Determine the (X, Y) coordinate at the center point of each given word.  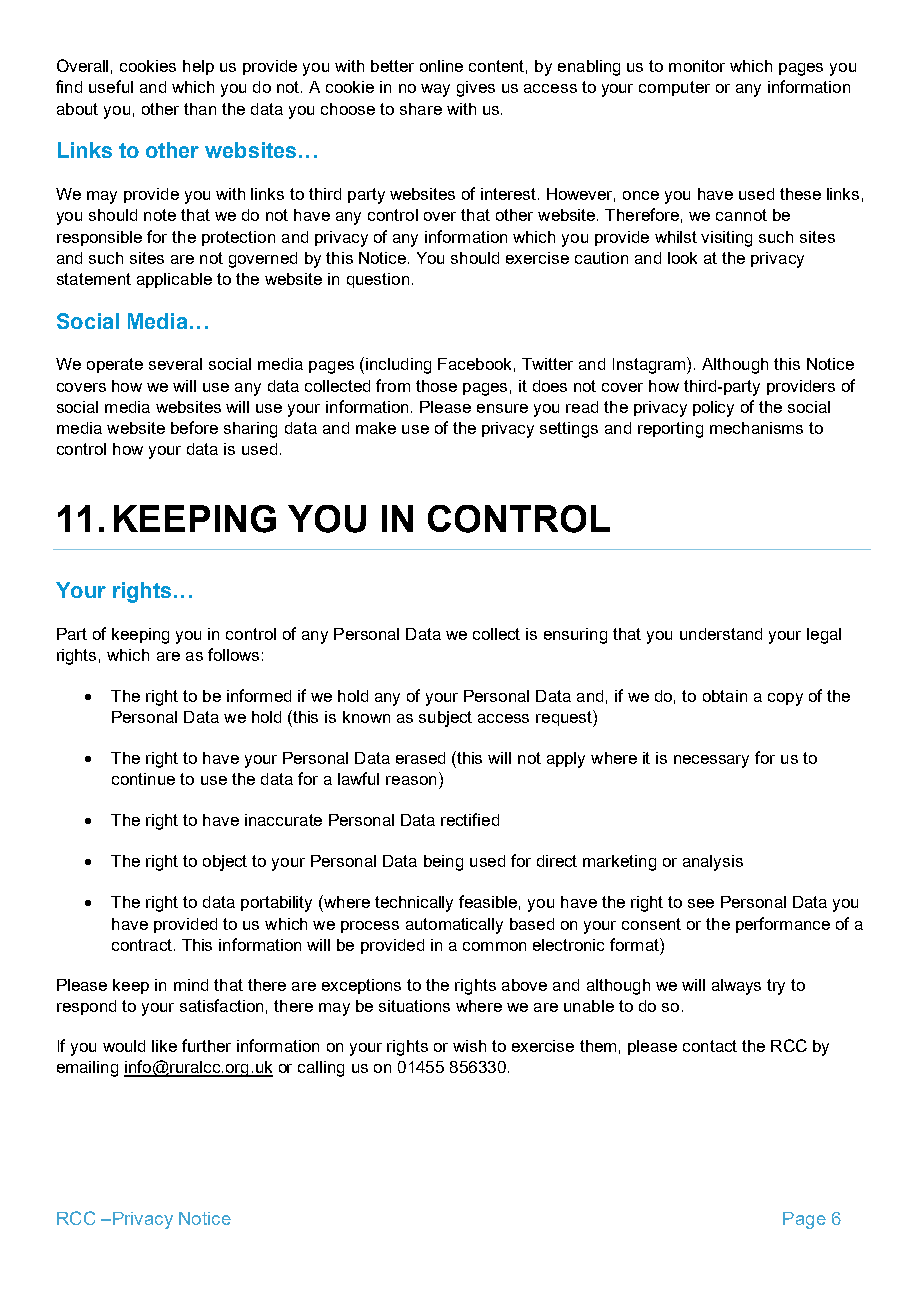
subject (445, 719)
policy (713, 409)
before (194, 427)
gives (476, 89)
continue (143, 779)
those (436, 386)
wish (469, 1046)
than (200, 109)
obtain (725, 696)
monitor (697, 66)
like (164, 1046)
